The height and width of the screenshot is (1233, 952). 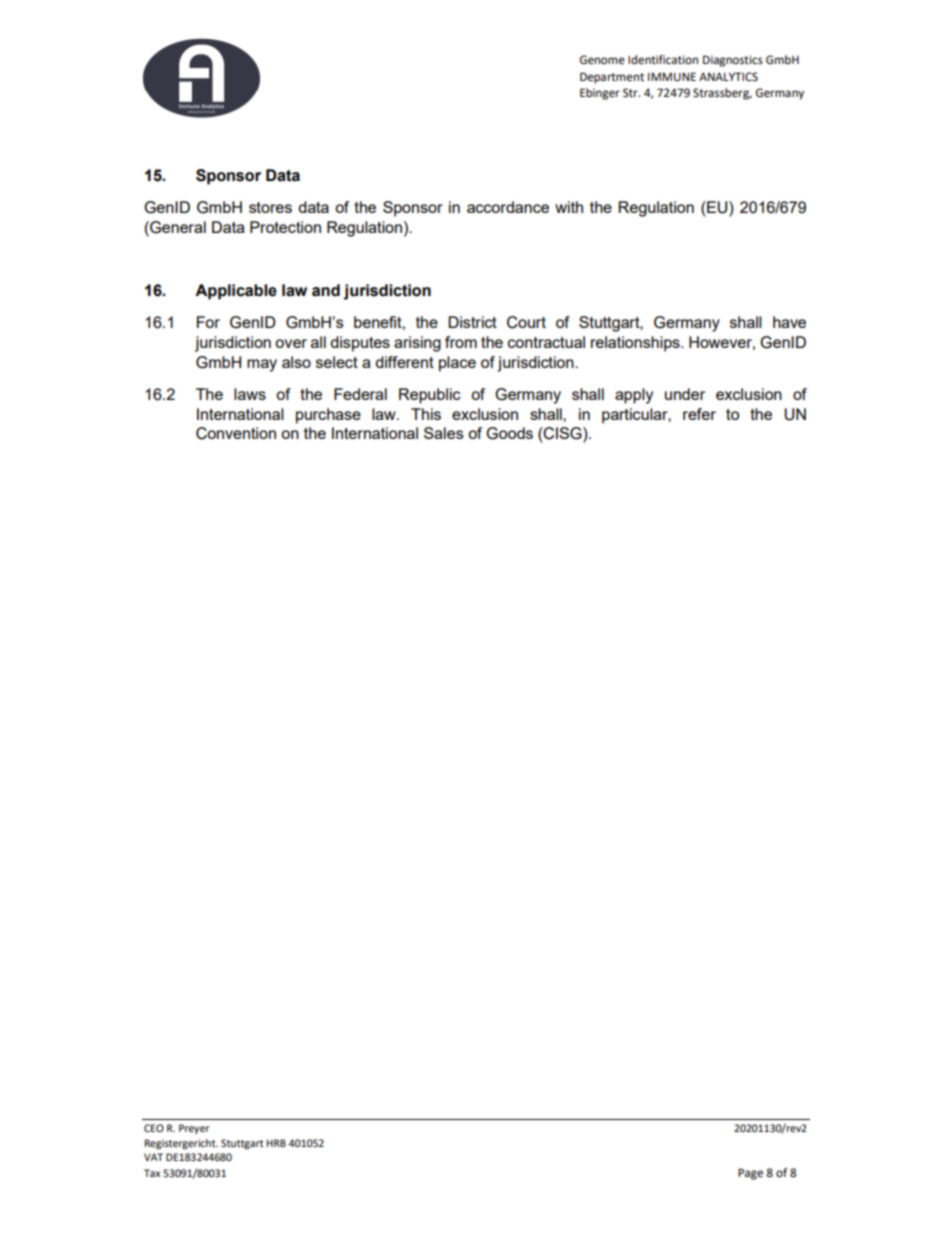 I want to click on Goods, so click(x=509, y=433).
